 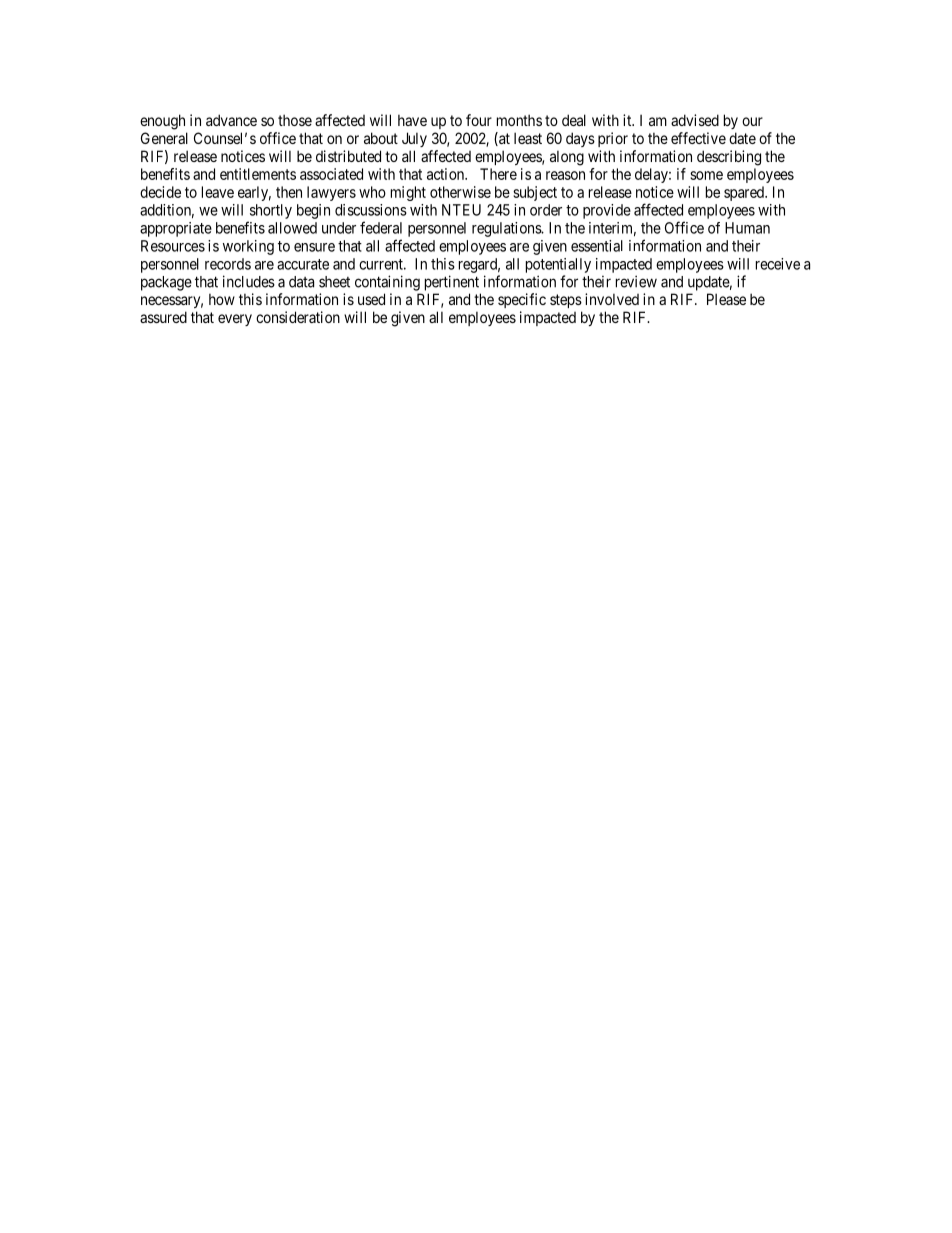 What do you see at coordinates (231, 120) in the page?
I see `advance` at bounding box center [231, 120].
